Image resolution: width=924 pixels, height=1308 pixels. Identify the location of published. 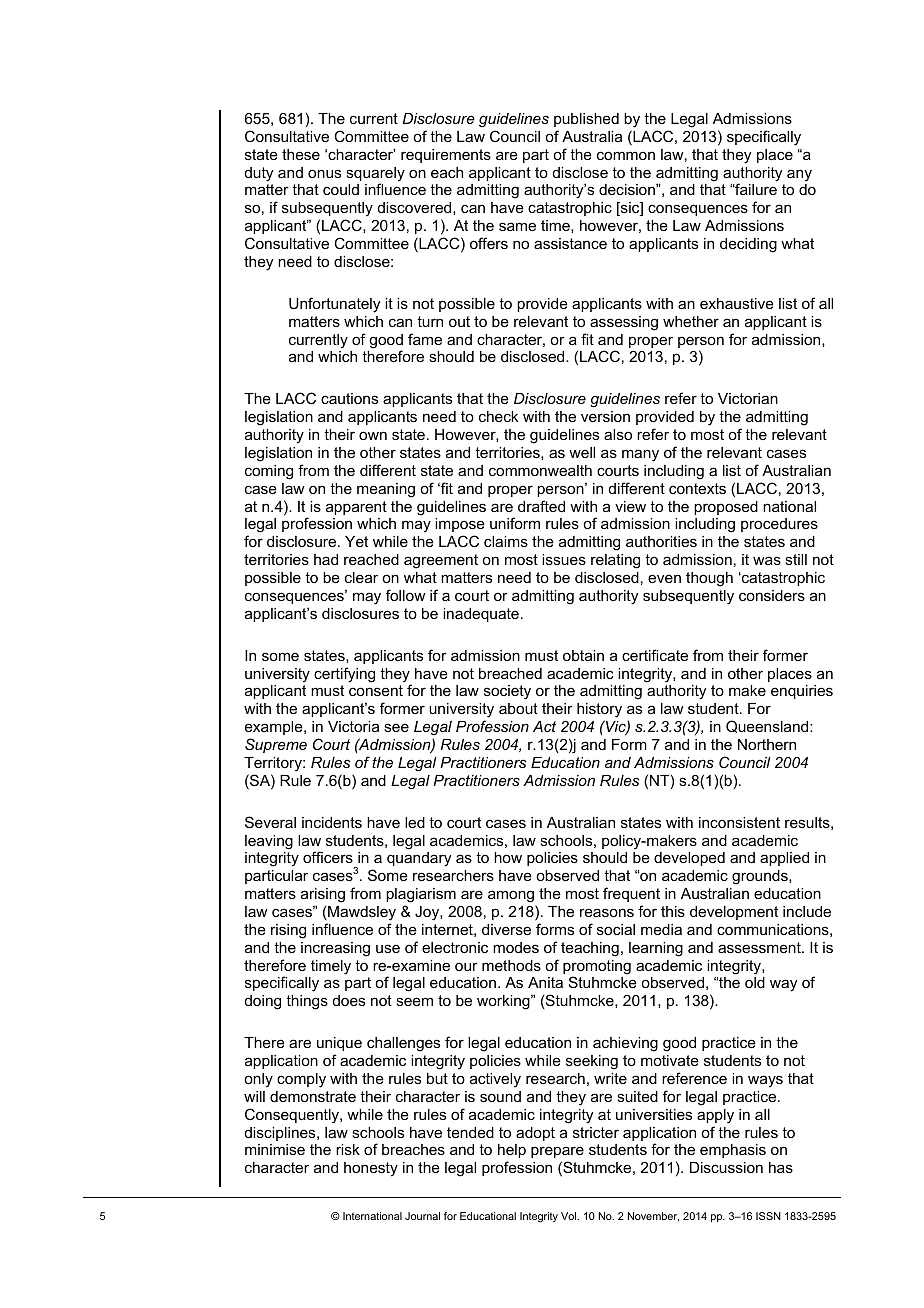
(586, 120).
